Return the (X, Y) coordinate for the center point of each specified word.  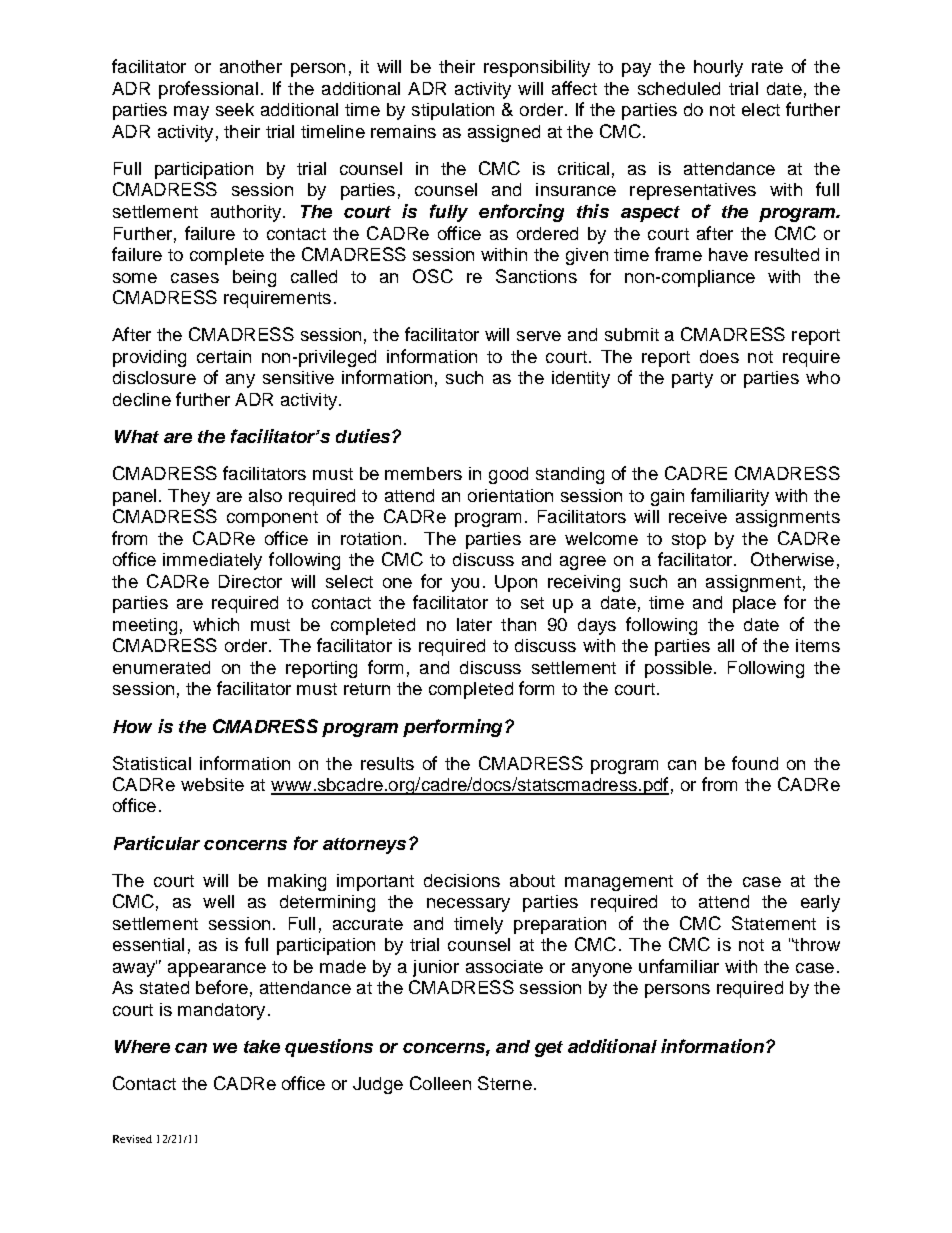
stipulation (453, 111)
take (262, 1046)
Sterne (505, 1083)
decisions (462, 880)
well (218, 901)
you (465, 585)
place (754, 604)
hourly (718, 68)
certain (224, 356)
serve (539, 336)
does (719, 356)
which (216, 624)
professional (208, 90)
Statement (774, 923)
